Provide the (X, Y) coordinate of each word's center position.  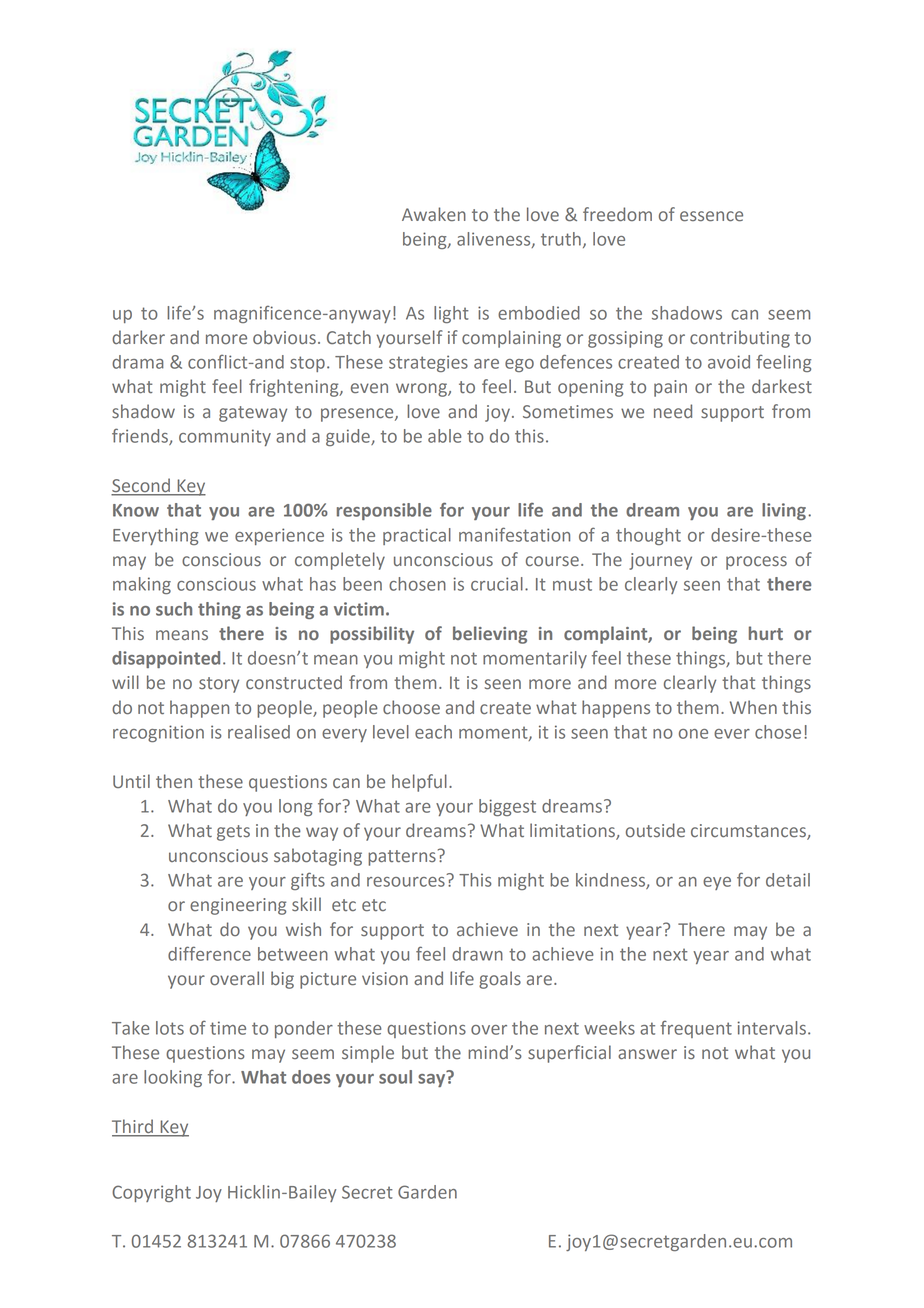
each (433, 732)
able (445, 436)
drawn (477, 954)
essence (711, 216)
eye (717, 883)
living (784, 511)
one (693, 734)
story (219, 685)
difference (209, 953)
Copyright (151, 1193)
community (225, 437)
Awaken (434, 214)
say (431, 1080)
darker (138, 337)
